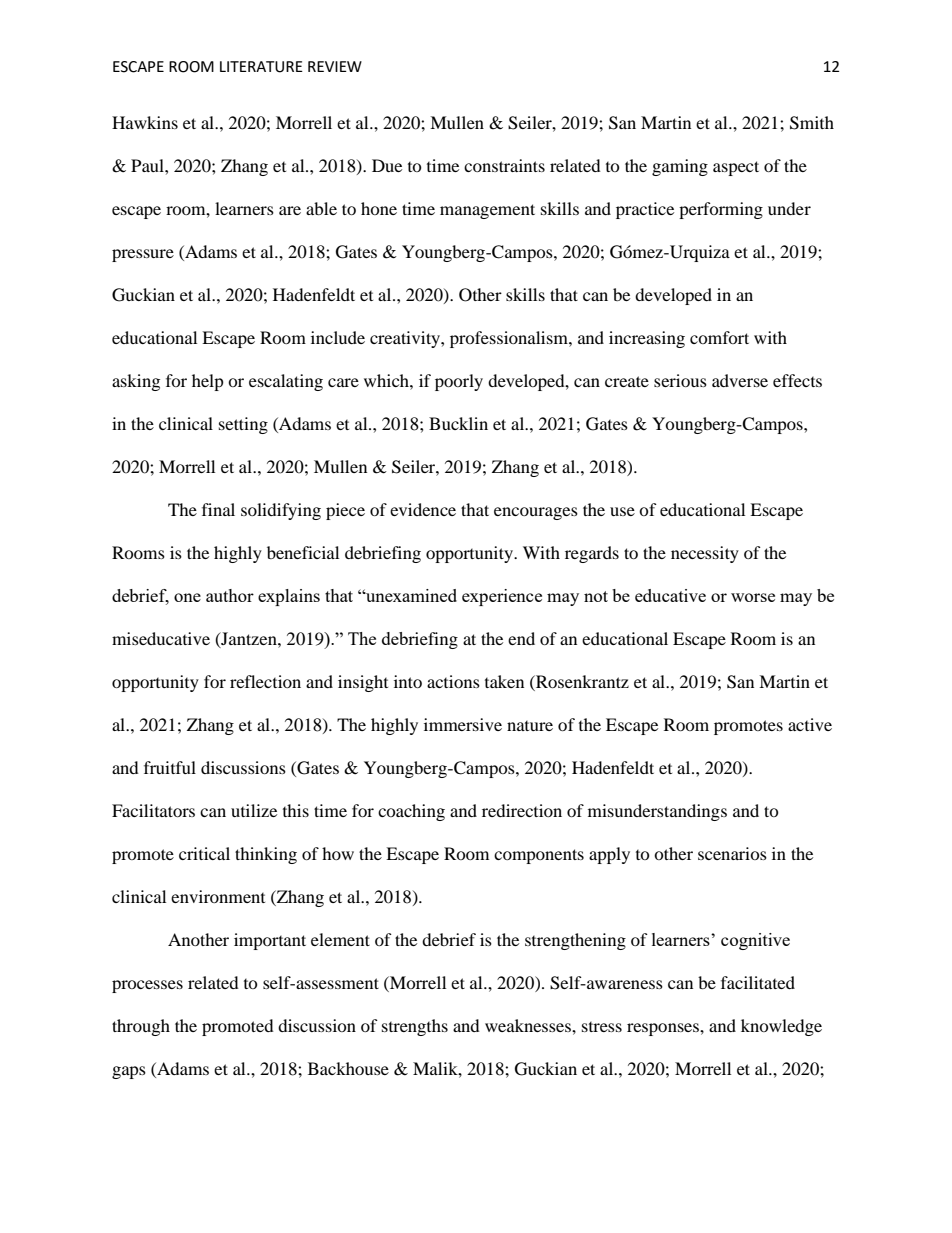 The height and width of the document is (1233, 952). What do you see at coordinates (502, 597) in the document?
I see `experience` at bounding box center [502, 597].
